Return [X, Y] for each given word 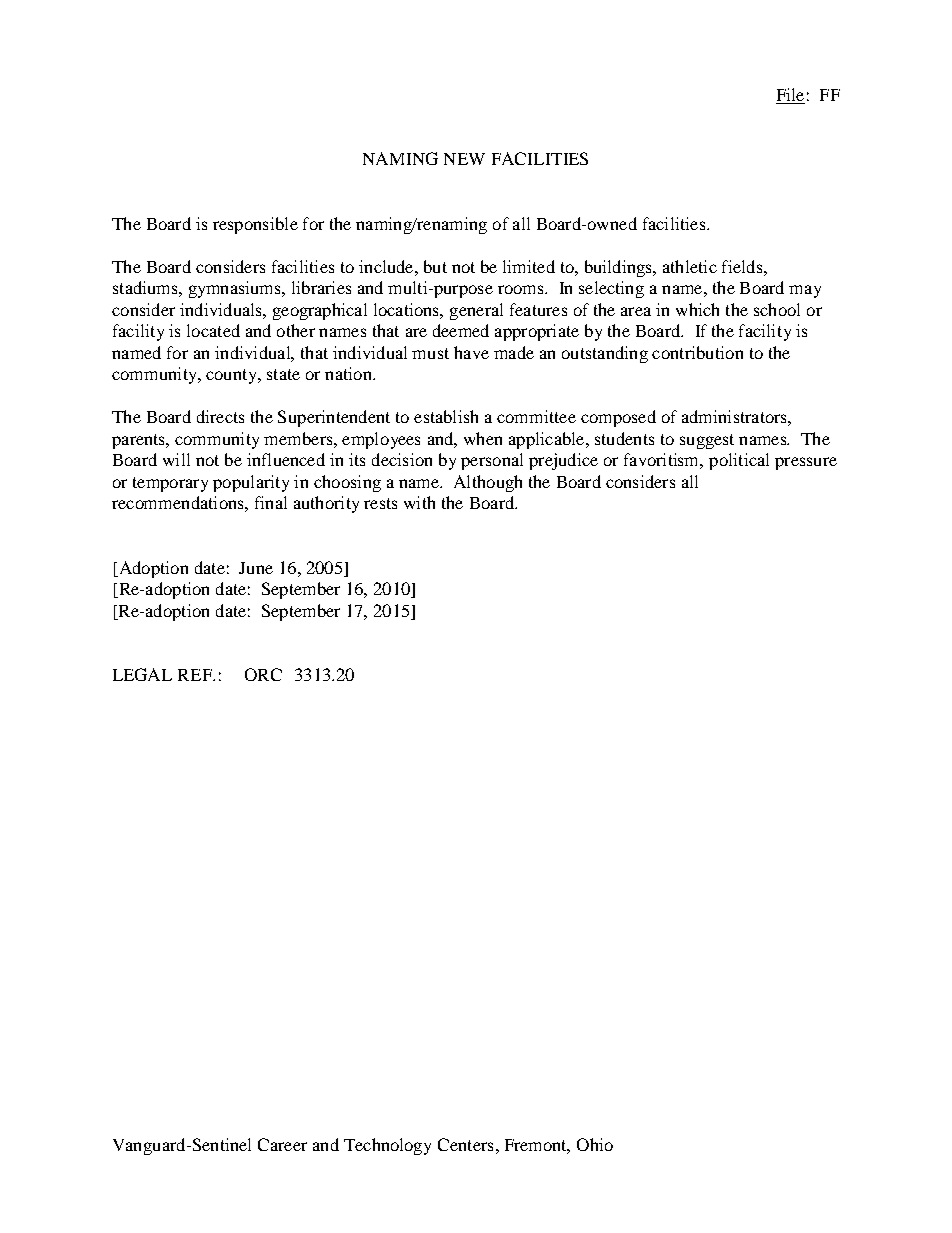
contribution [697, 352]
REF [196, 675]
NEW [464, 159]
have [471, 352]
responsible [255, 225]
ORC [263, 674]
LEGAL [142, 674]
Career [282, 1144]
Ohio [595, 1144]
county [232, 376]
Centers [465, 1144]
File [790, 96]
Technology [387, 1146]
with [419, 502]
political [739, 461]
